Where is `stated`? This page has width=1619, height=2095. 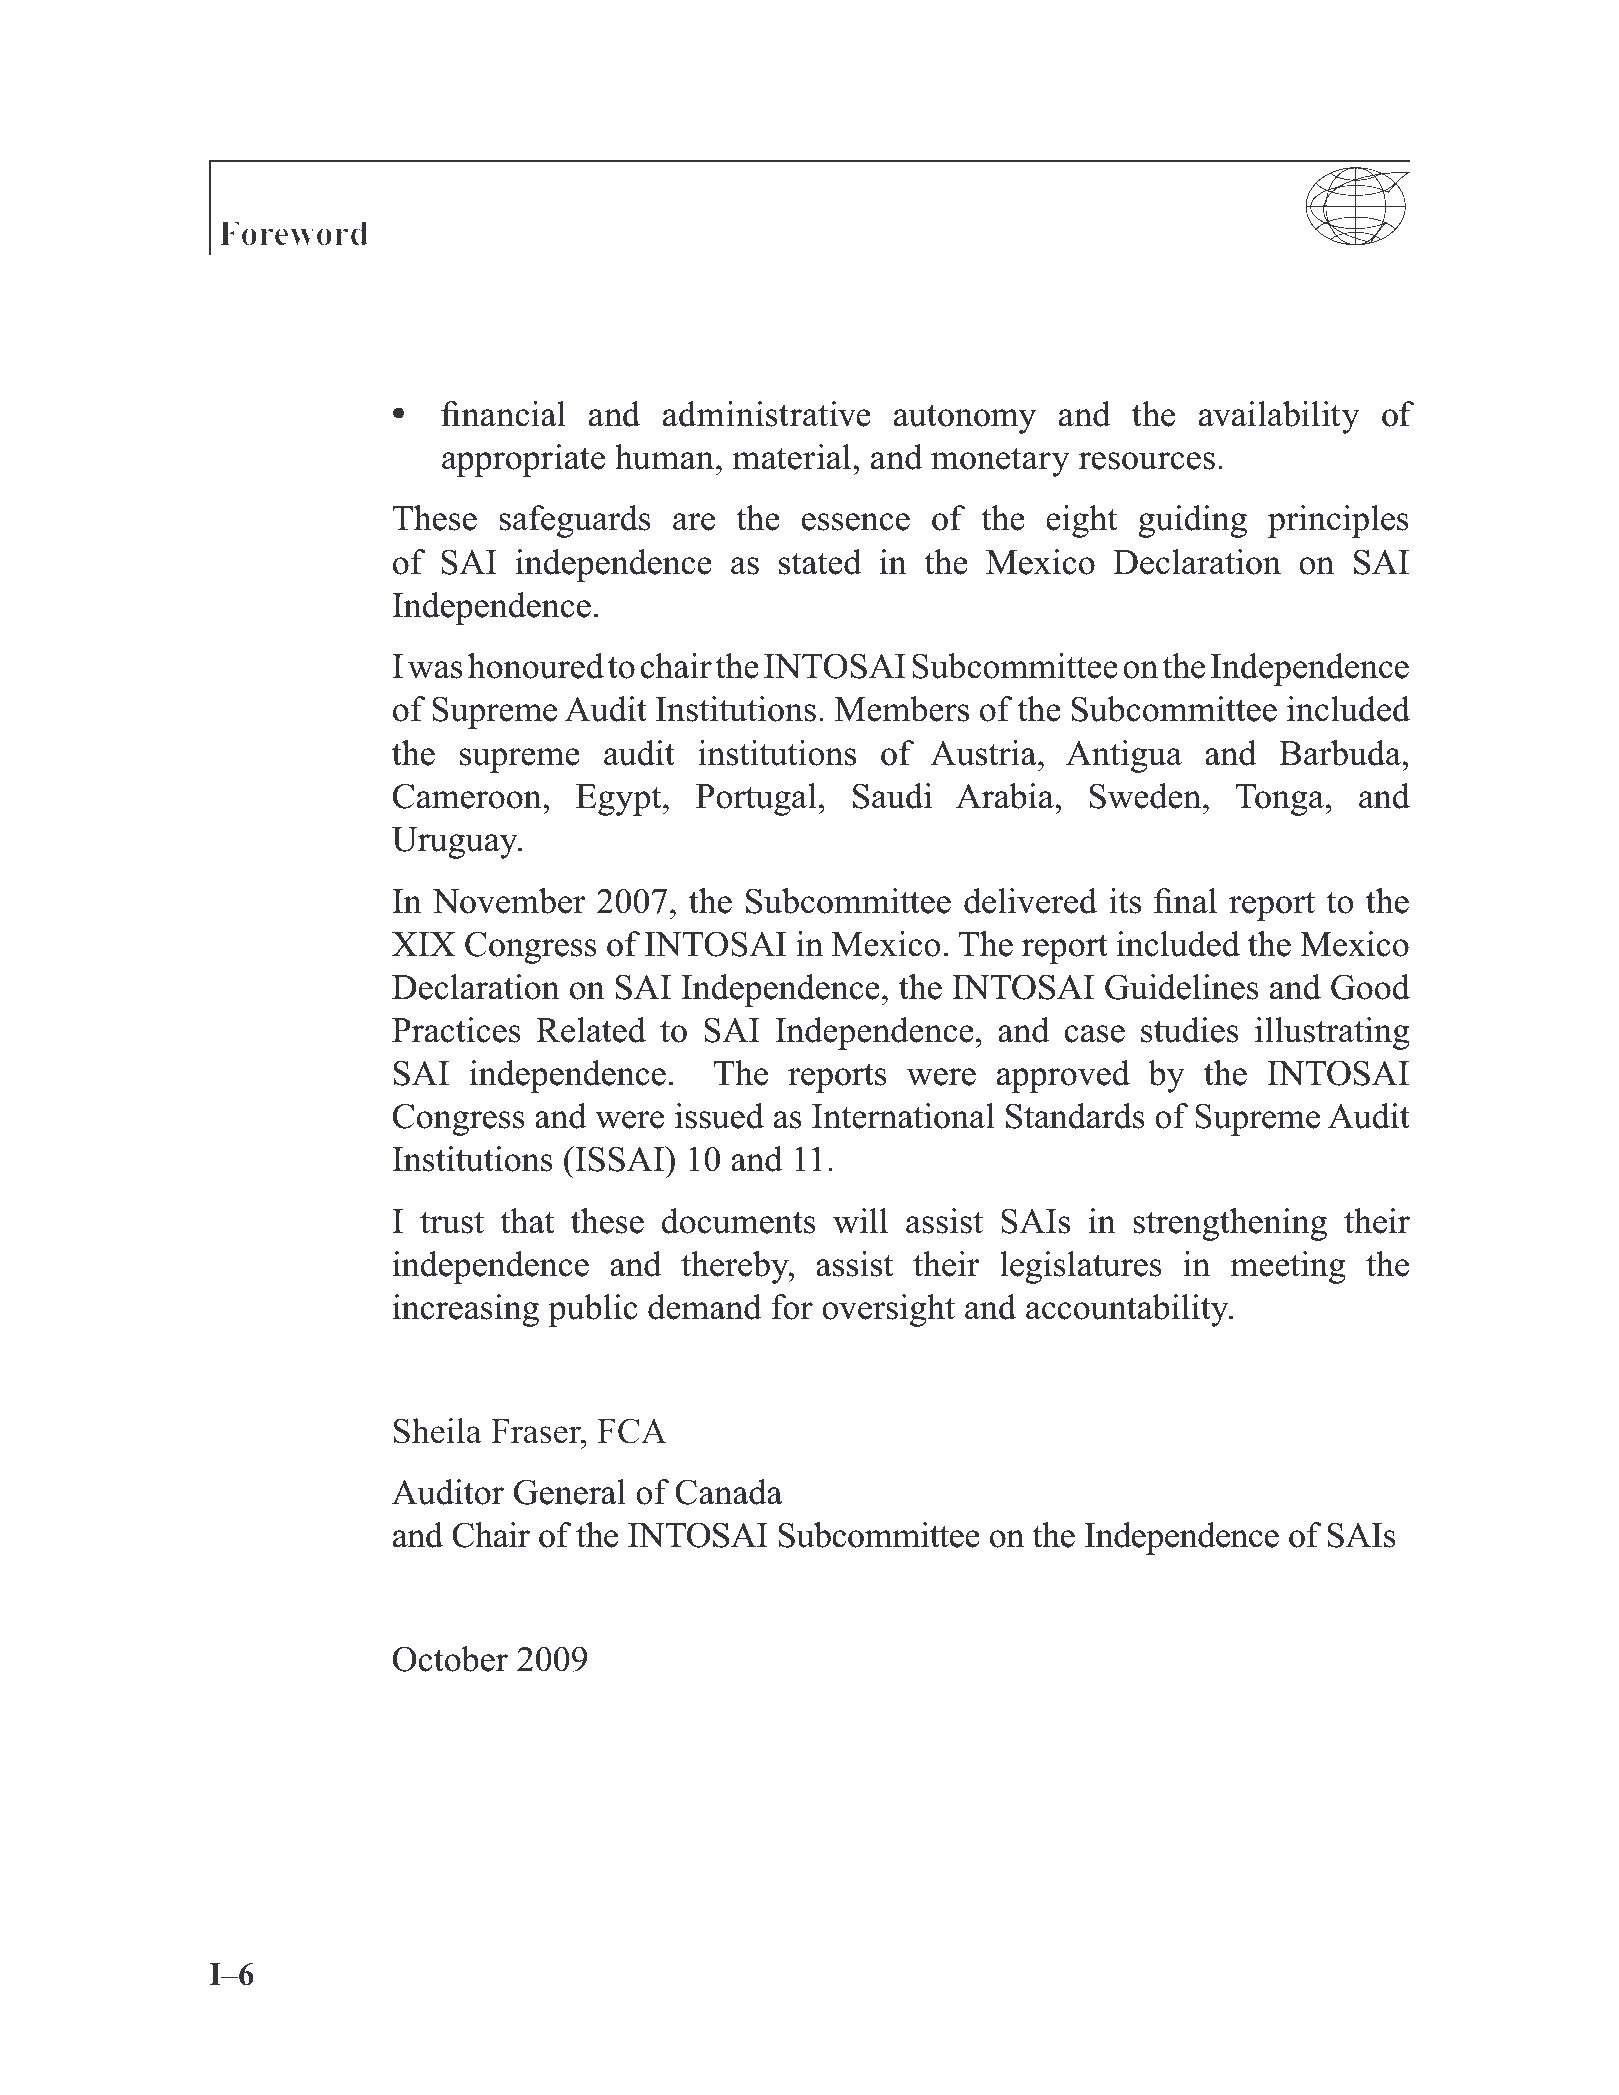
stated is located at coordinates (820, 562).
